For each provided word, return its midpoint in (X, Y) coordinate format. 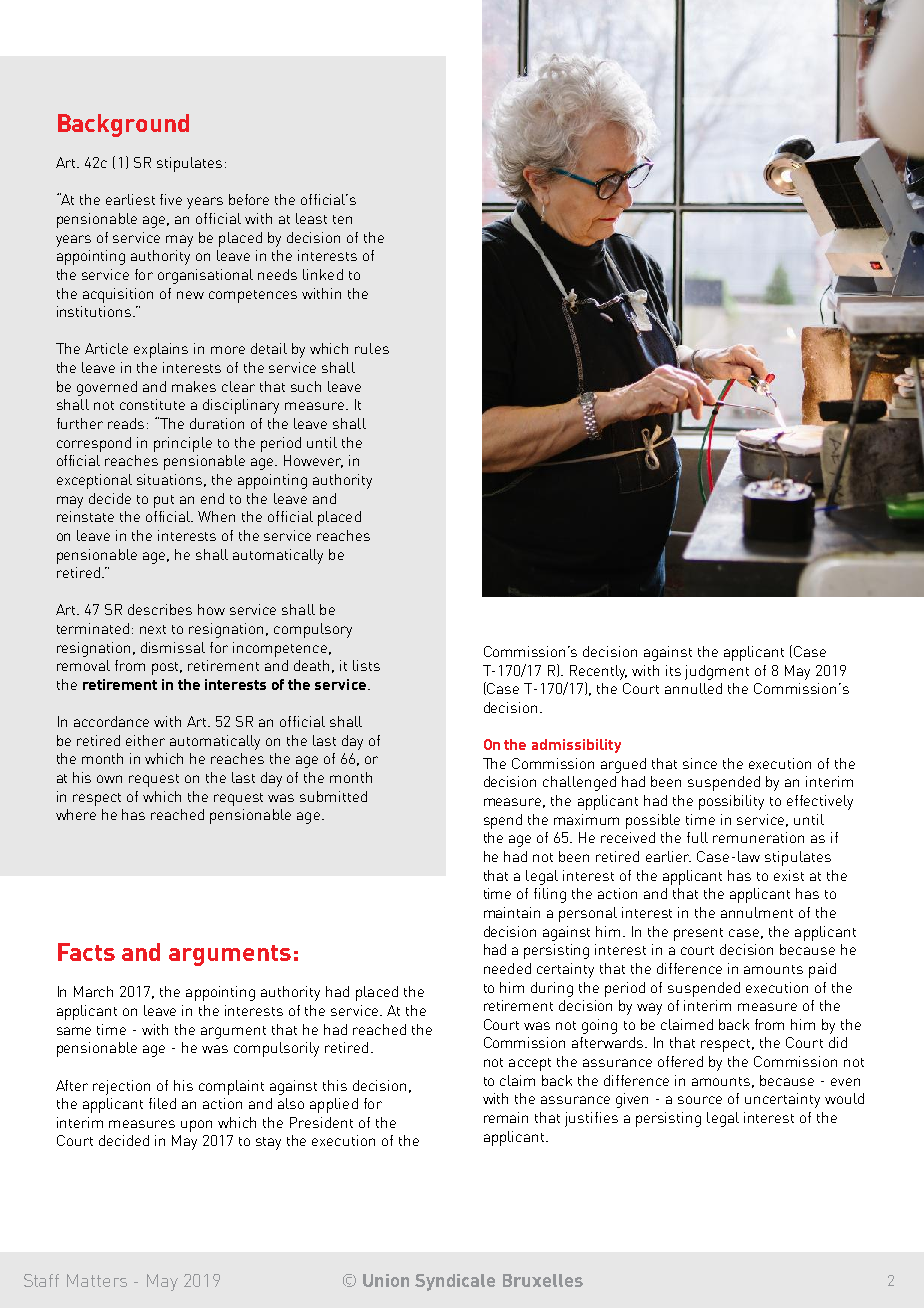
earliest (130, 199)
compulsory (313, 630)
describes (160, 609)
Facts (86, 952)
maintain (512, 912)
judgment (717, 672)
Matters (97, 1280)
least (311, 218)
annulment (757, 912)
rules (372, 348)
